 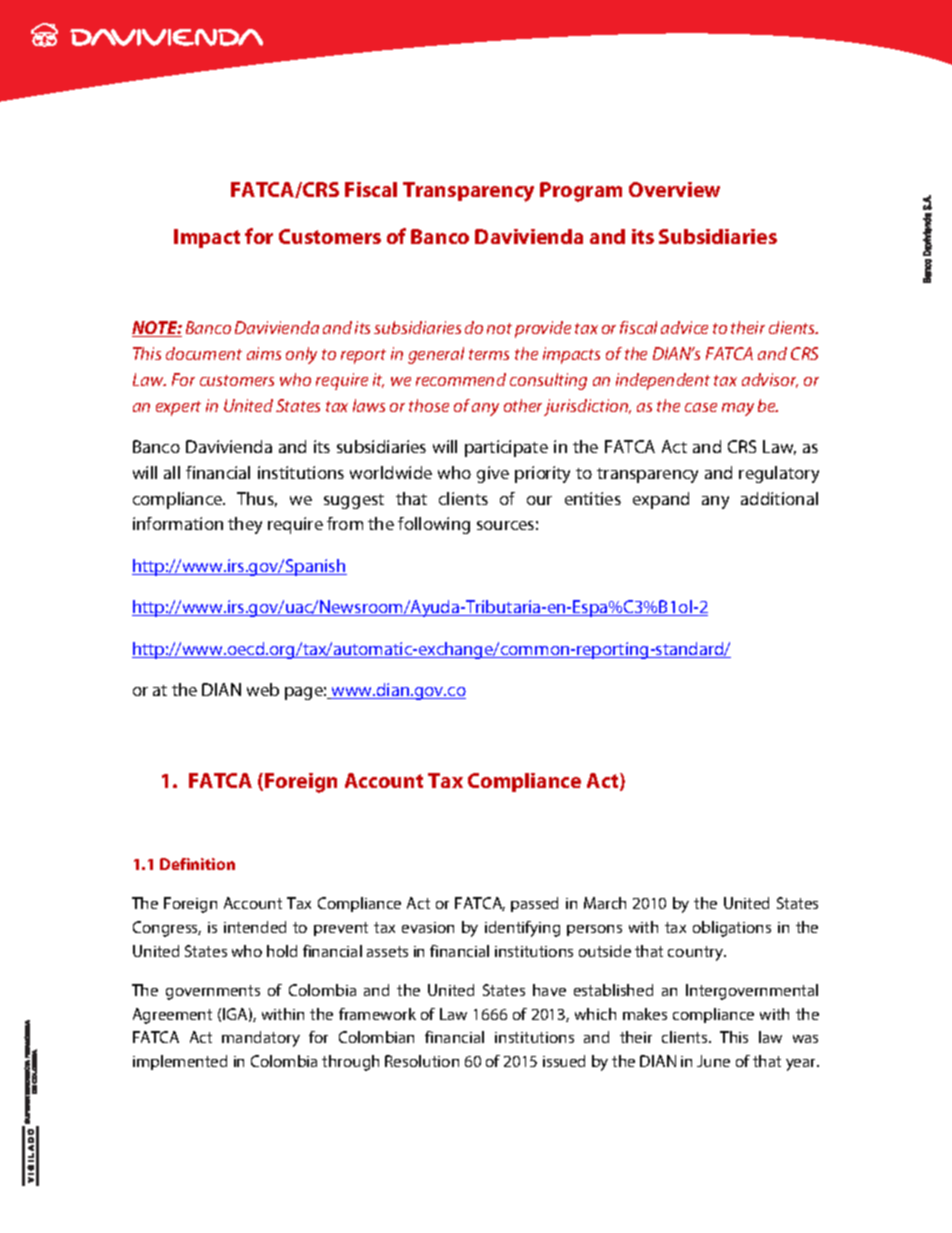 What do you see at coordinates (779, 498) in the page?
I see `additional` at bounding box center [779, 498].
